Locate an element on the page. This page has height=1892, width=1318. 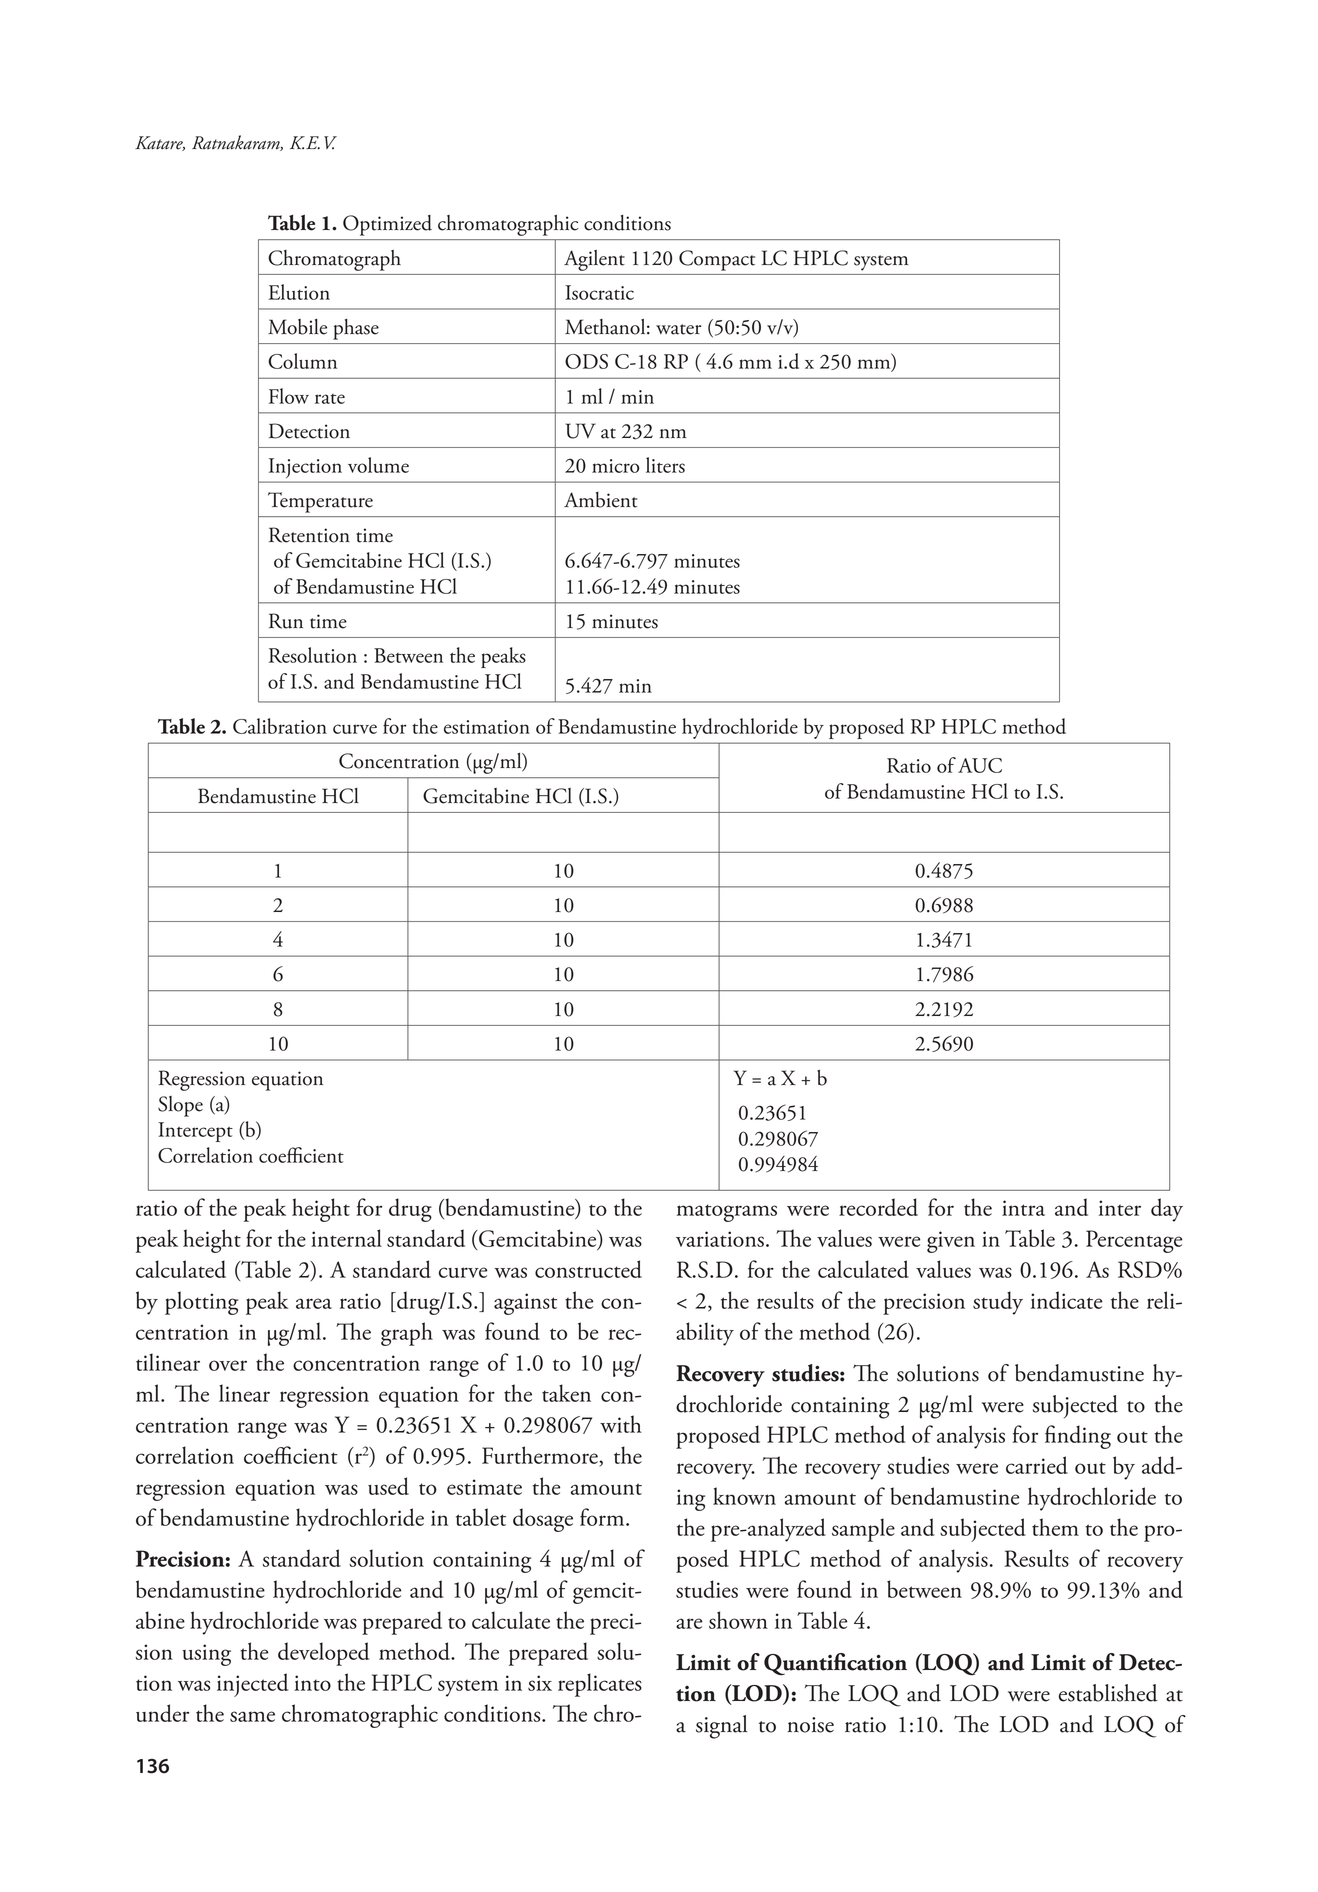
AUC is located at coordinates (980, 765).
